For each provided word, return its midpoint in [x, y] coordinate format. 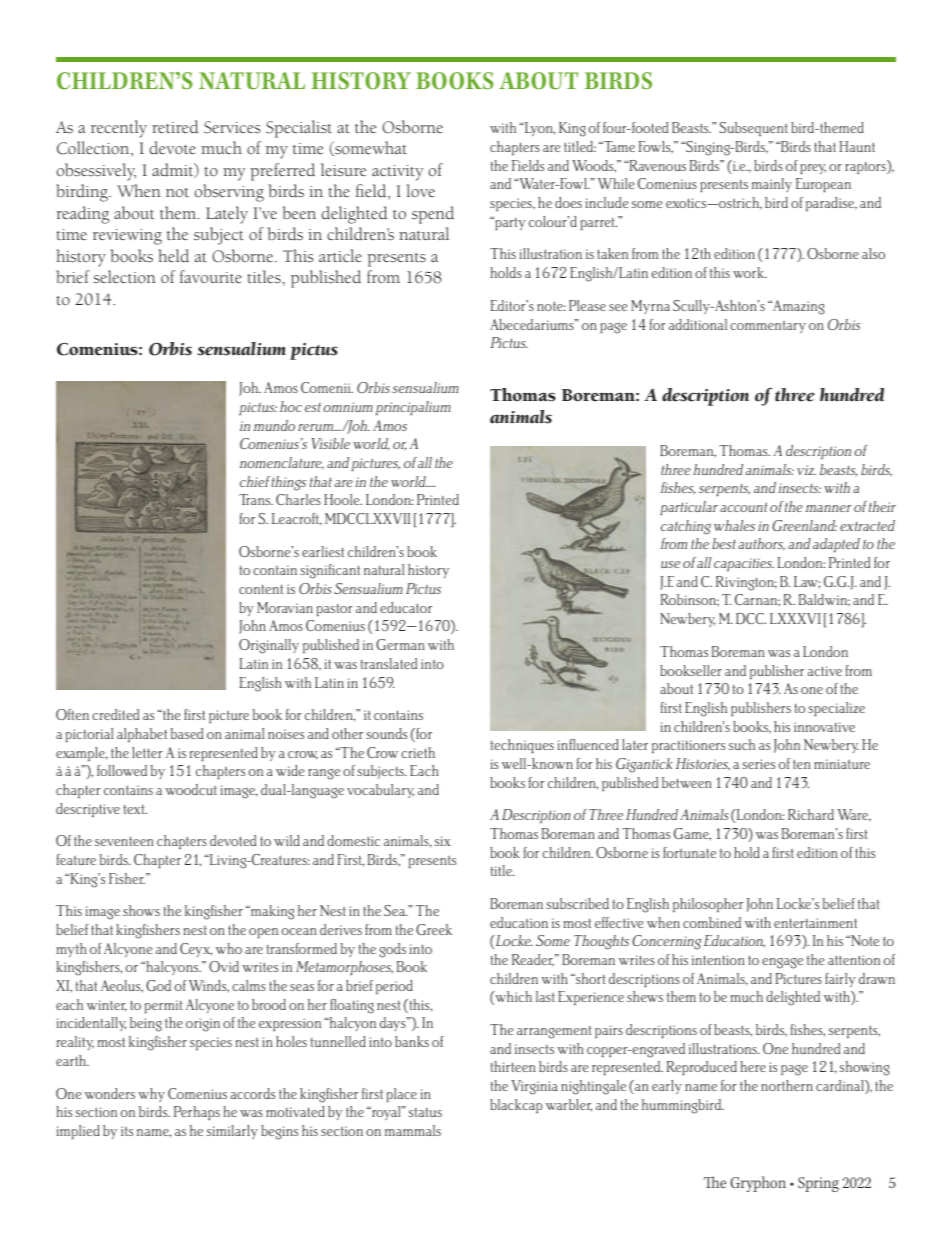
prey [813, 169]
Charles [298, 499]
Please [587, 305]
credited [115, 714]
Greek [434, 929]
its [127, 1131]
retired [175, 127]
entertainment [815, 923]
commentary [768, 327]
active [824, 671]
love [421, 190]
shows [141, 910]
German [400, 644]
